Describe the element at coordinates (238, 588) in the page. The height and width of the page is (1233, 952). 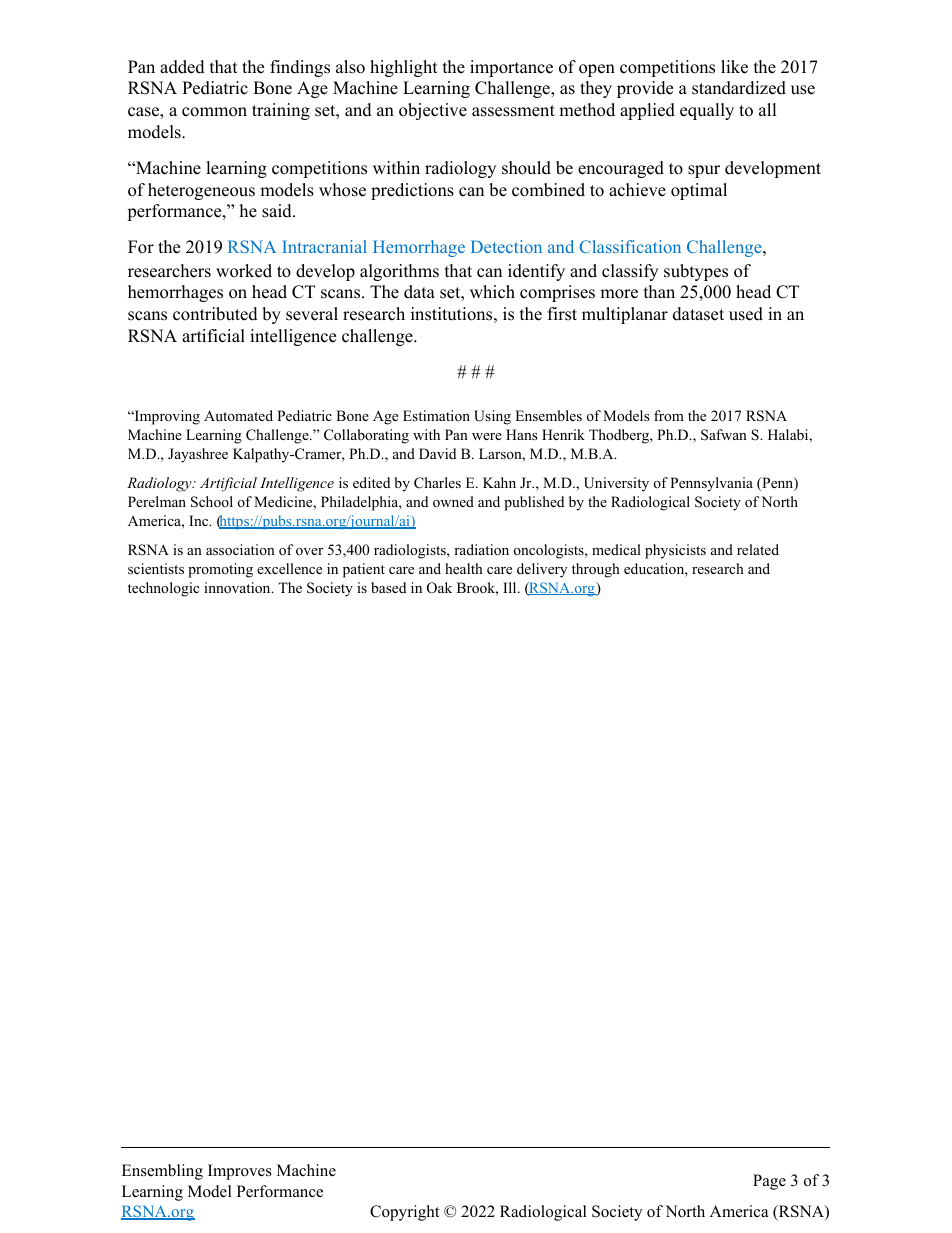
I see `innovation` at that location.
